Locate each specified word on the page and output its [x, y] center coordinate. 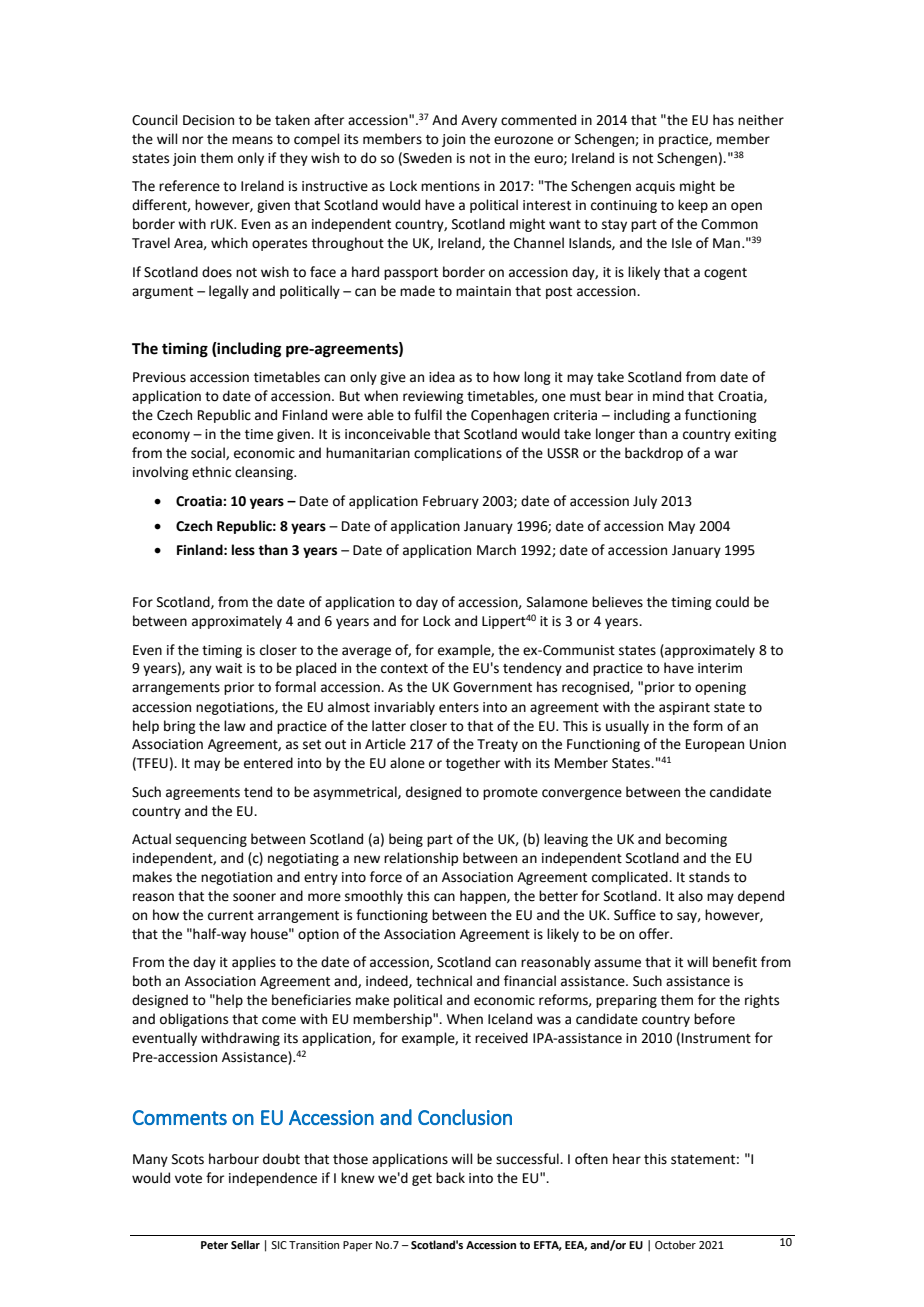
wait [228, 668]
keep [693, 206]
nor [192, 140]
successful [528, 1159]
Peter [214, 1245]
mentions [450, 186]
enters [459, 708]
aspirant [684, 708]
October [675, 1244]
